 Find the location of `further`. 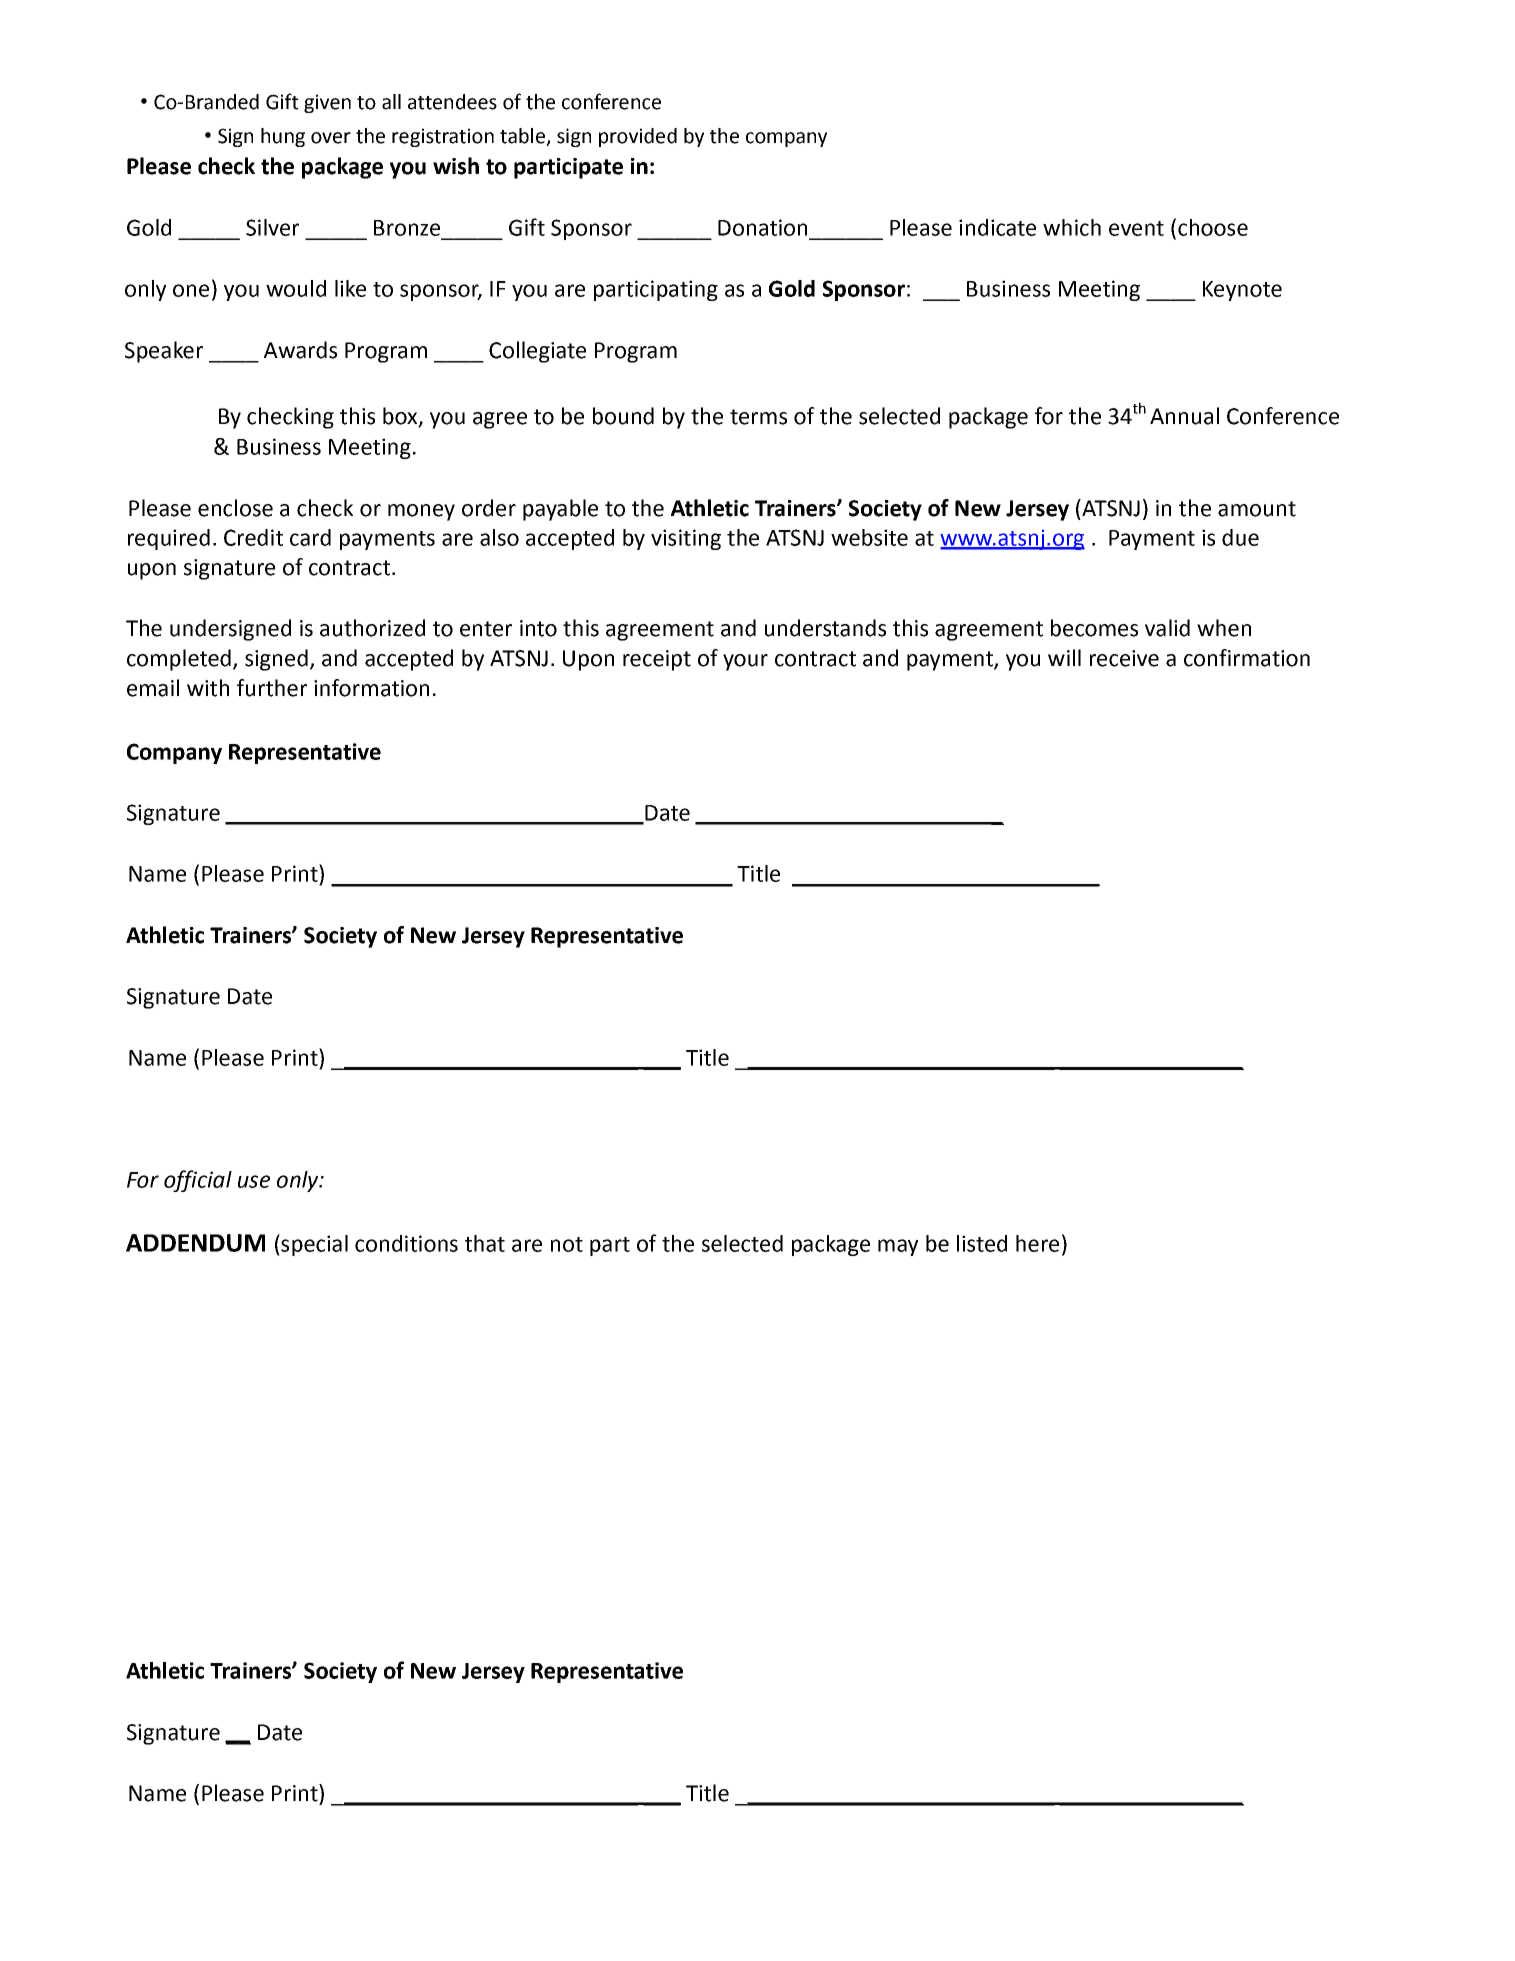

further is located at coordinates (272, 688).
